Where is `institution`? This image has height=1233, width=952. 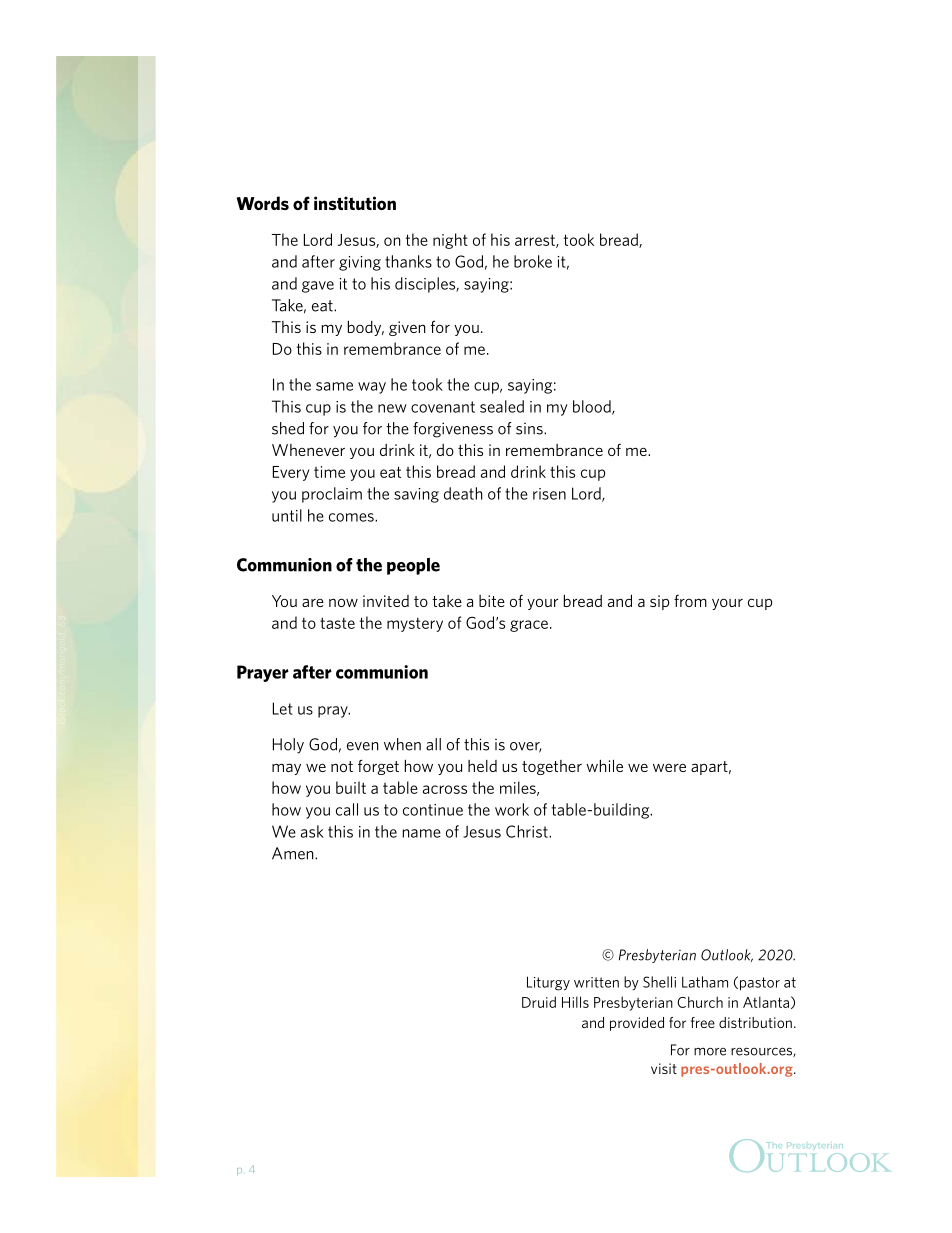
institution is located at coordinates (355, 203).
